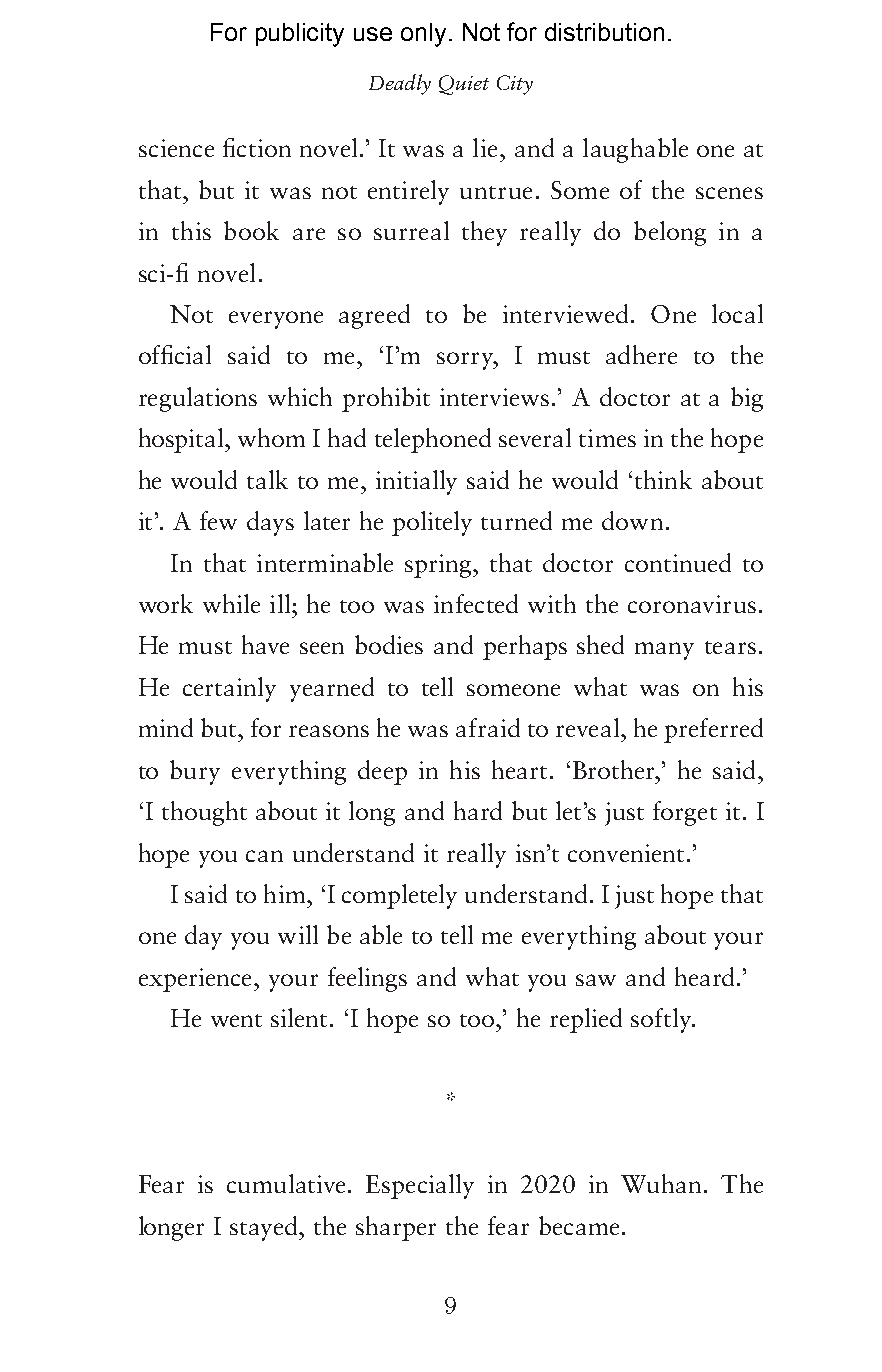  I want to click on Quiet, so click(464, 85).
